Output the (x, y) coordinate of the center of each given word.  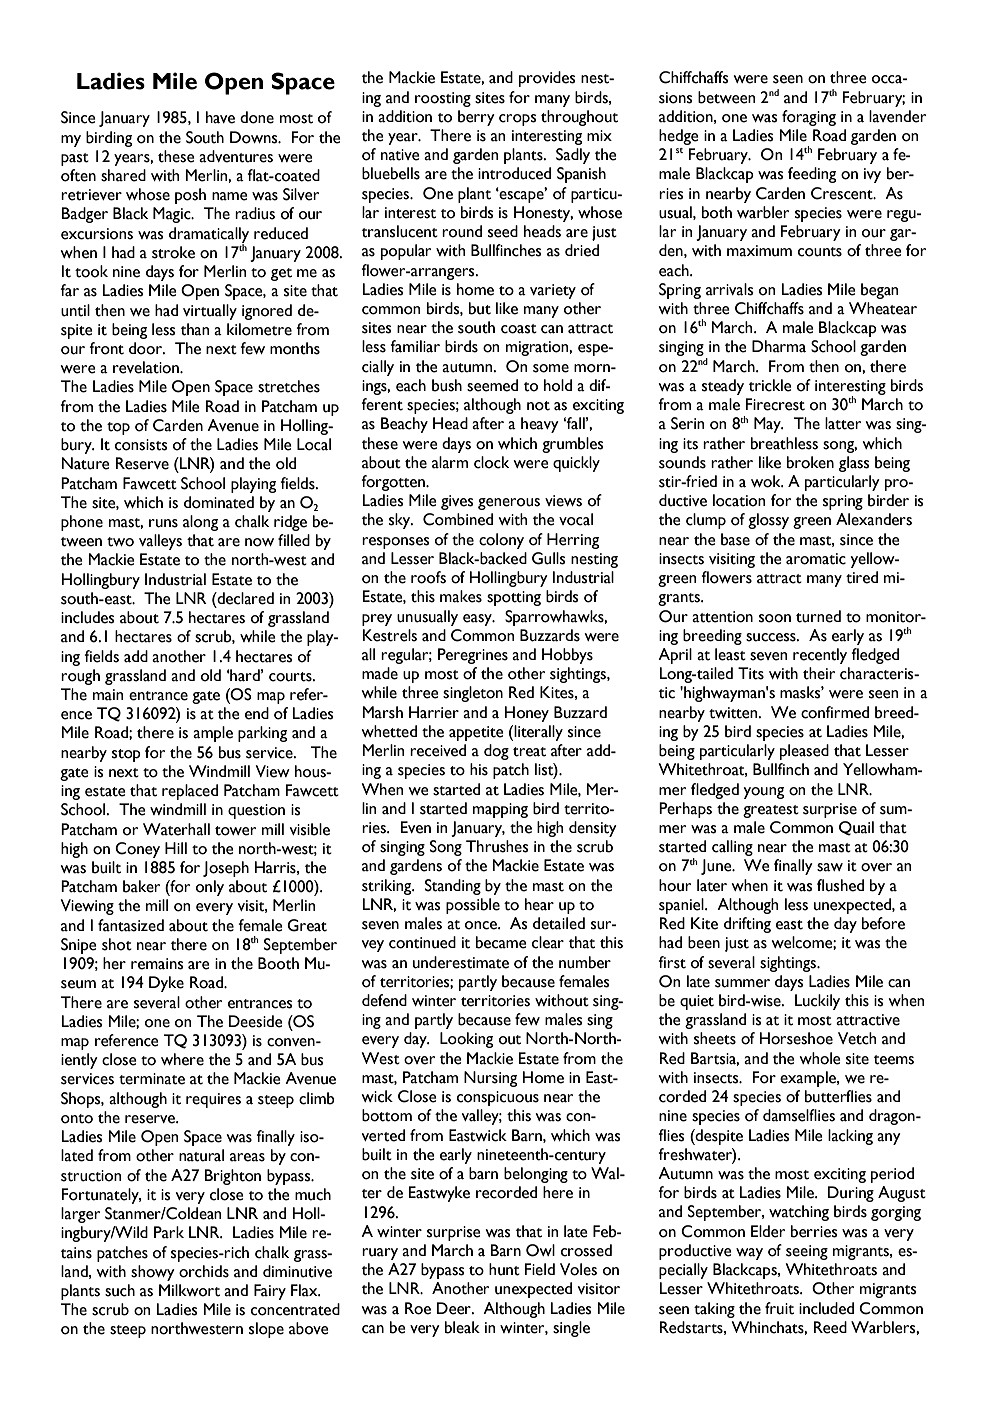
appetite (476, 733)
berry (476, 118)
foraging (809, 118)
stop (126, 755)
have (220, 117)
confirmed (835, 712)
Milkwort (189, 1290)
